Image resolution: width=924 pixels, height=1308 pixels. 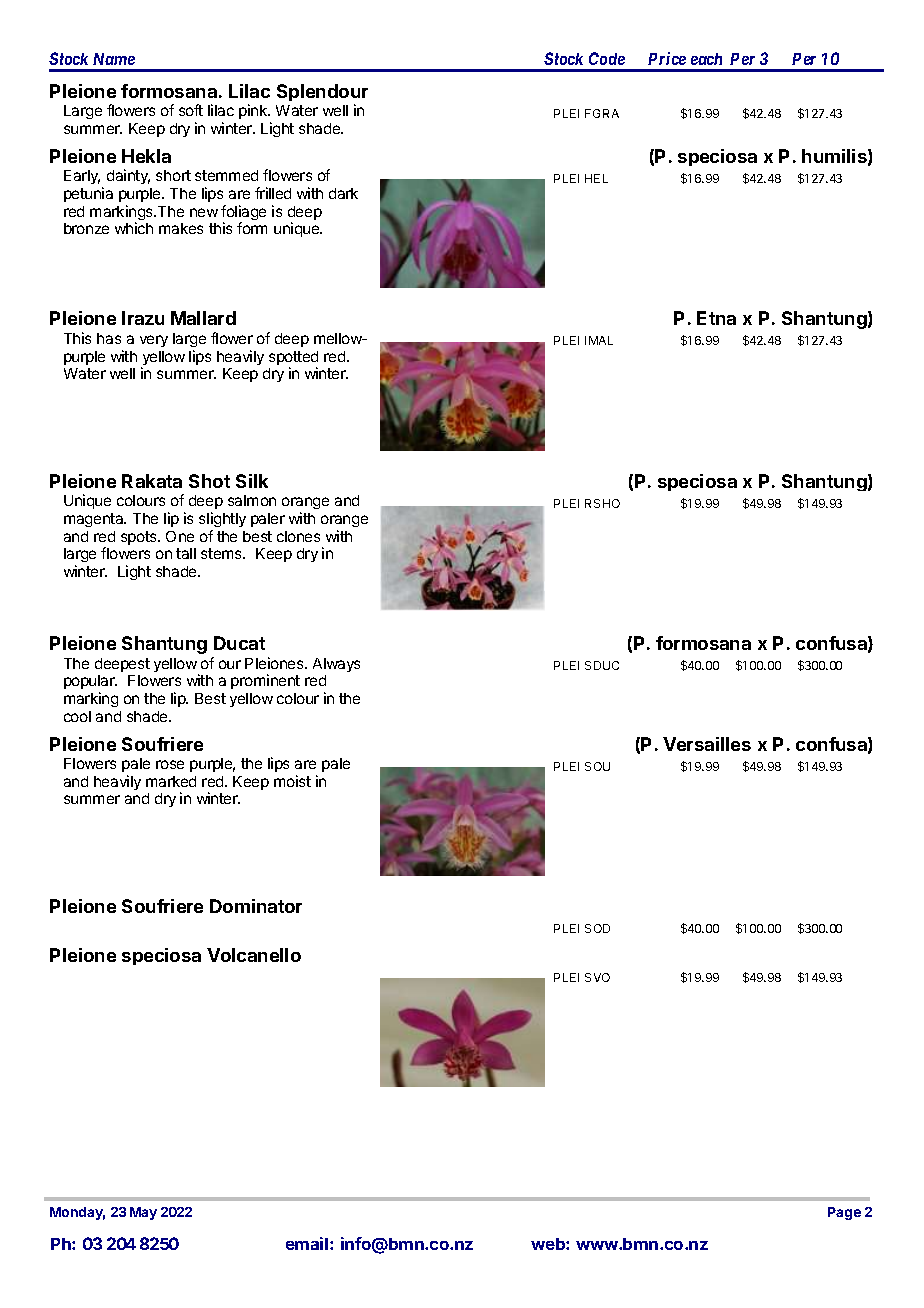 What do you see at coordinates (706, 59) in the screenshot?
I see `each` at bounding box center [706, 59].
